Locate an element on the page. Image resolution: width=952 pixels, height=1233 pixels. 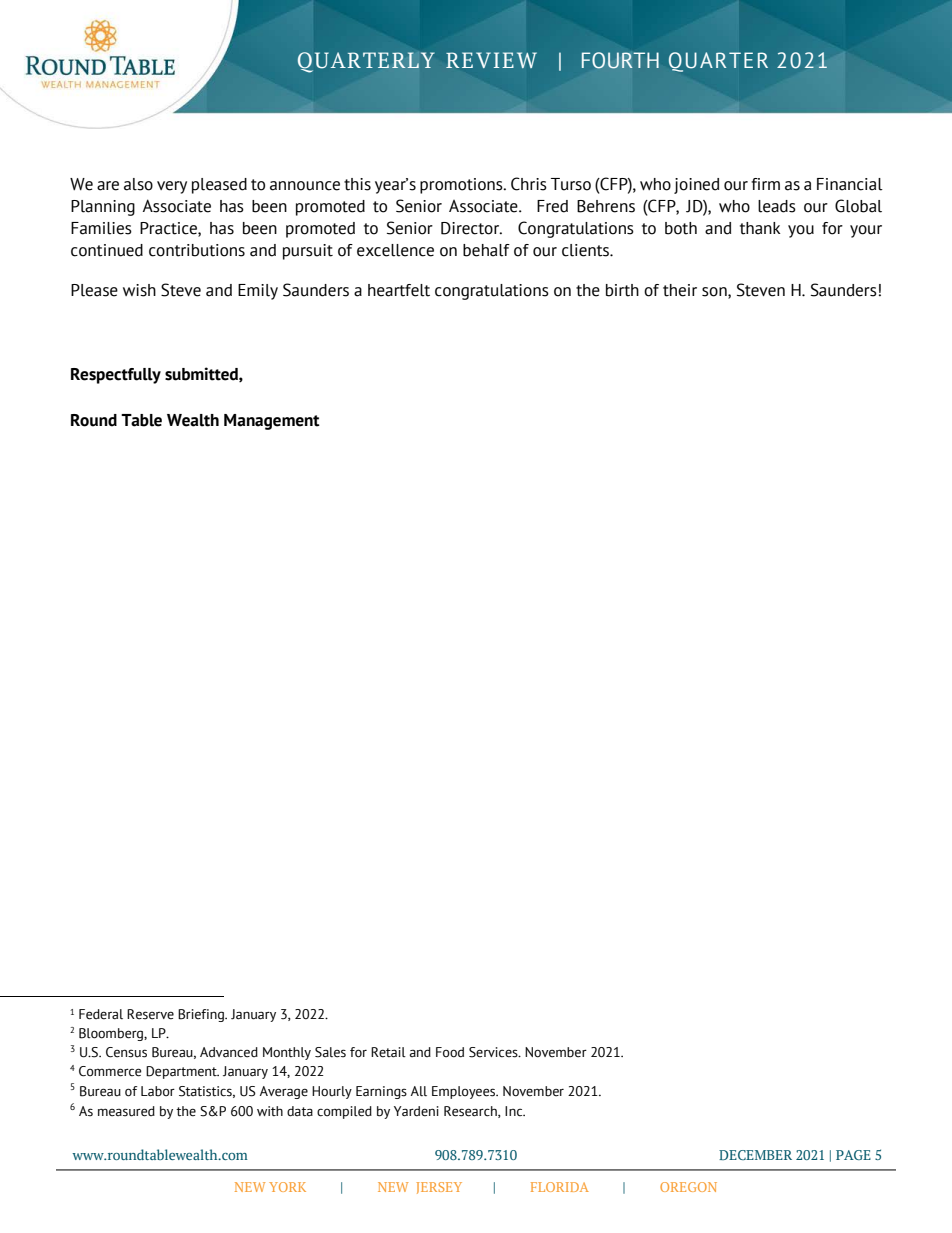
Services is located at coordinates (494, 1052).
